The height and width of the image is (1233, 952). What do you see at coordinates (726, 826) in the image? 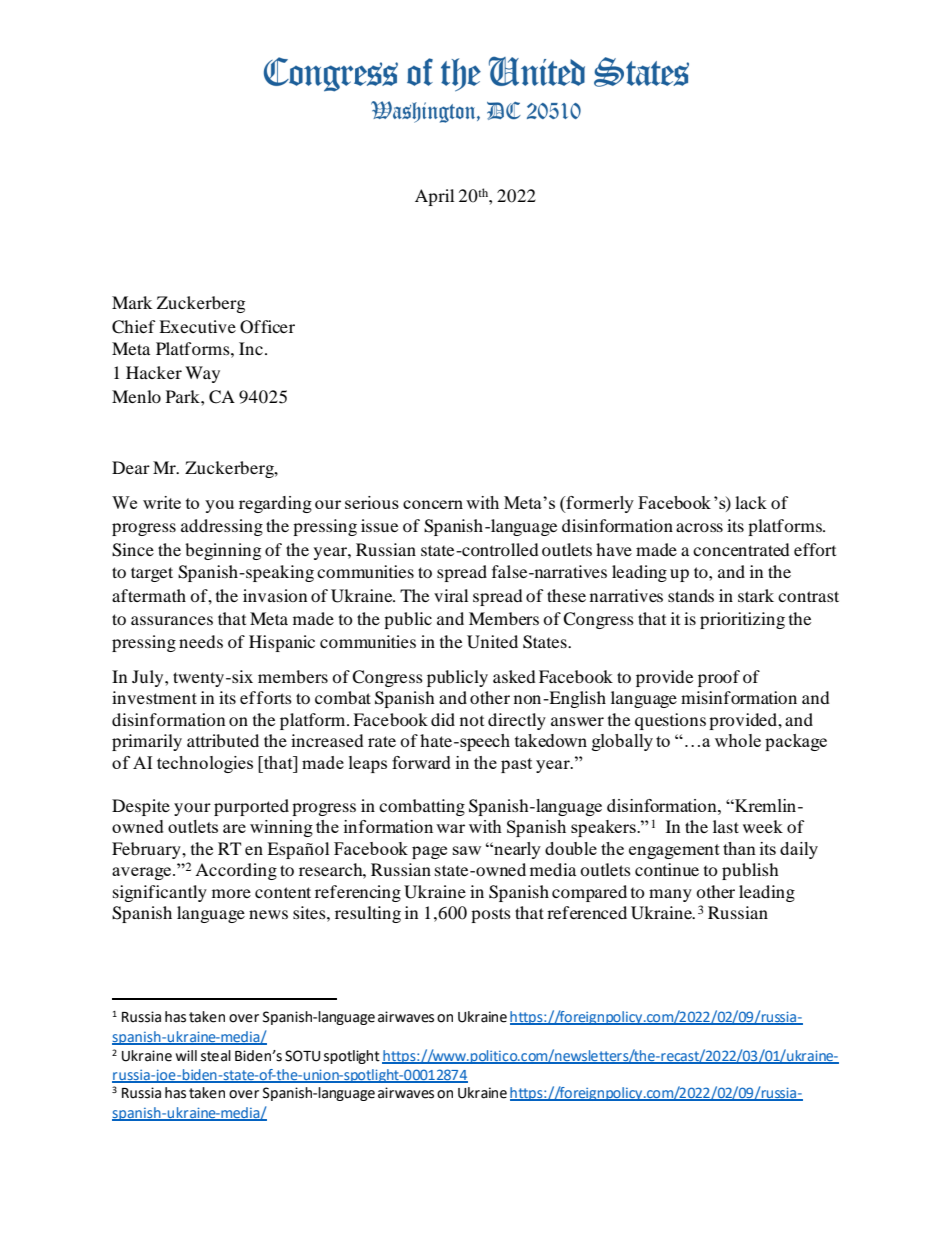
I see `last` at bounding box center [726, 826].
